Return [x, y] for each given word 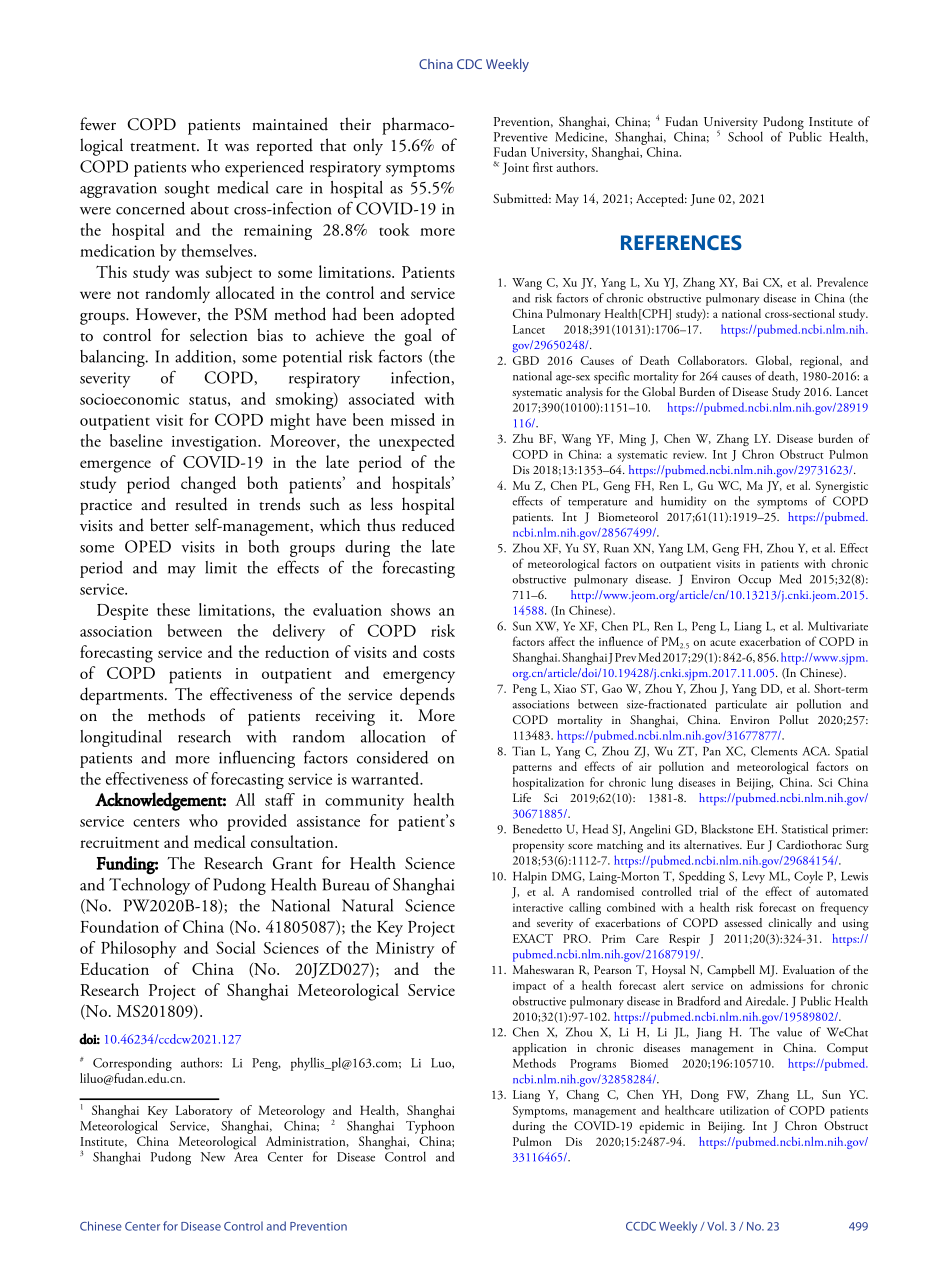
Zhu [523, 438]
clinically [790, 924]
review [689, 454]
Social [235, 947]
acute [723, 643]
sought [187, 189]
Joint [515, 168]
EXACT [533, 938]
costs [439, 654]
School [745, 135]
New [213, 1157]
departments [123, 696]
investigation [215, 443]
